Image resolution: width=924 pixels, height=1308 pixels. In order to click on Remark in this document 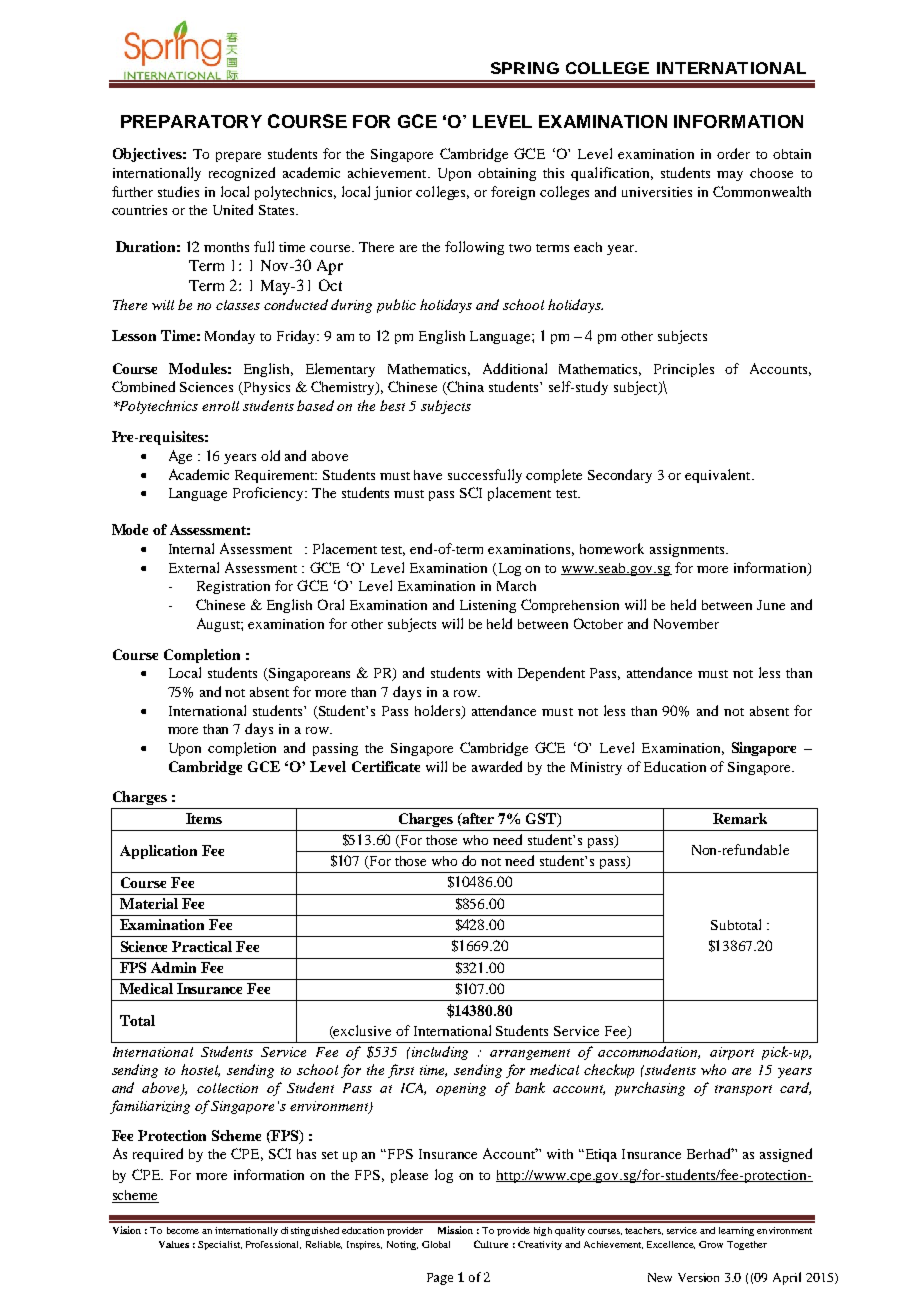, I will do `click(740, 818)`.
